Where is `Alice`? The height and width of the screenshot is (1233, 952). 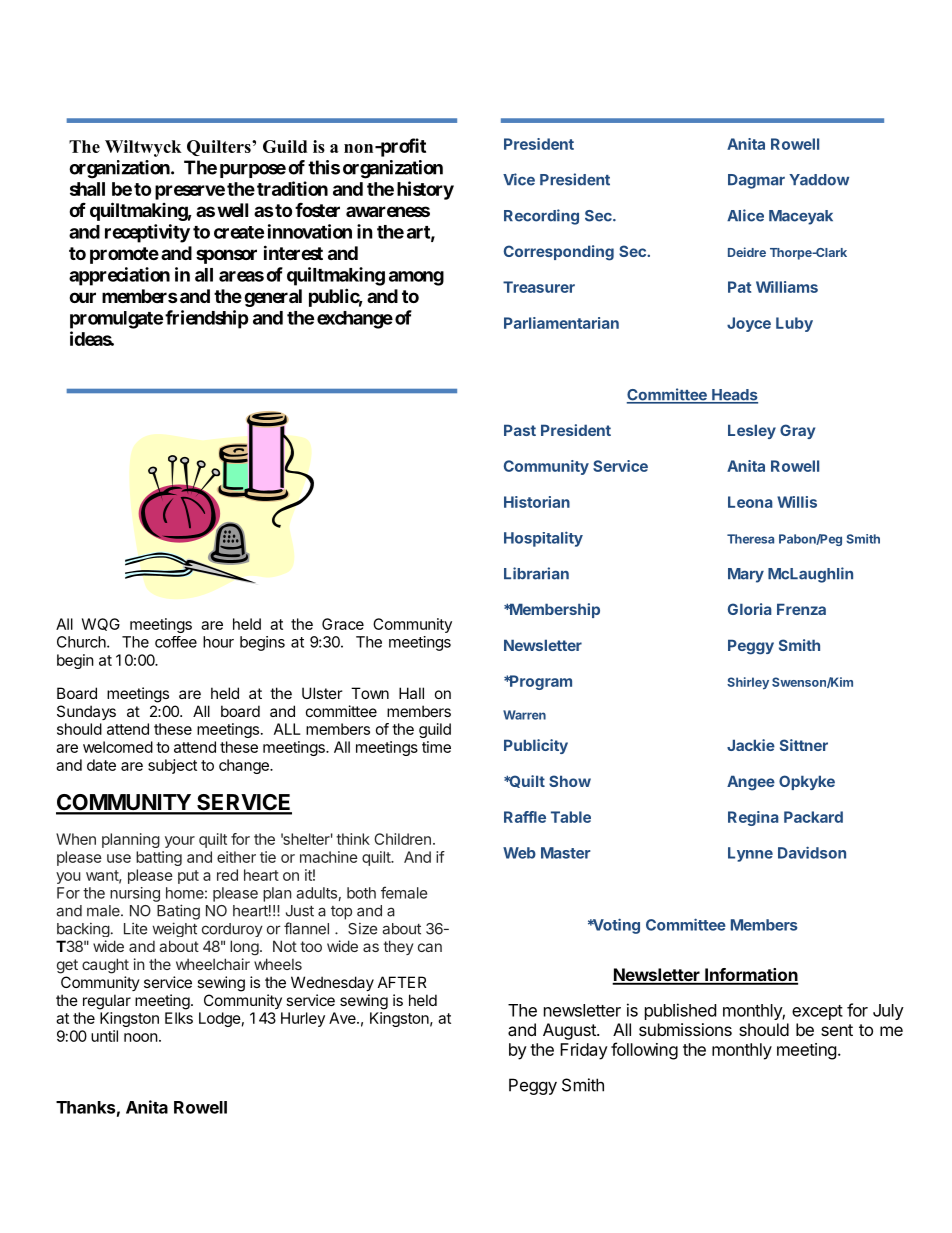 Alice is located at coordinates (745, 215).
